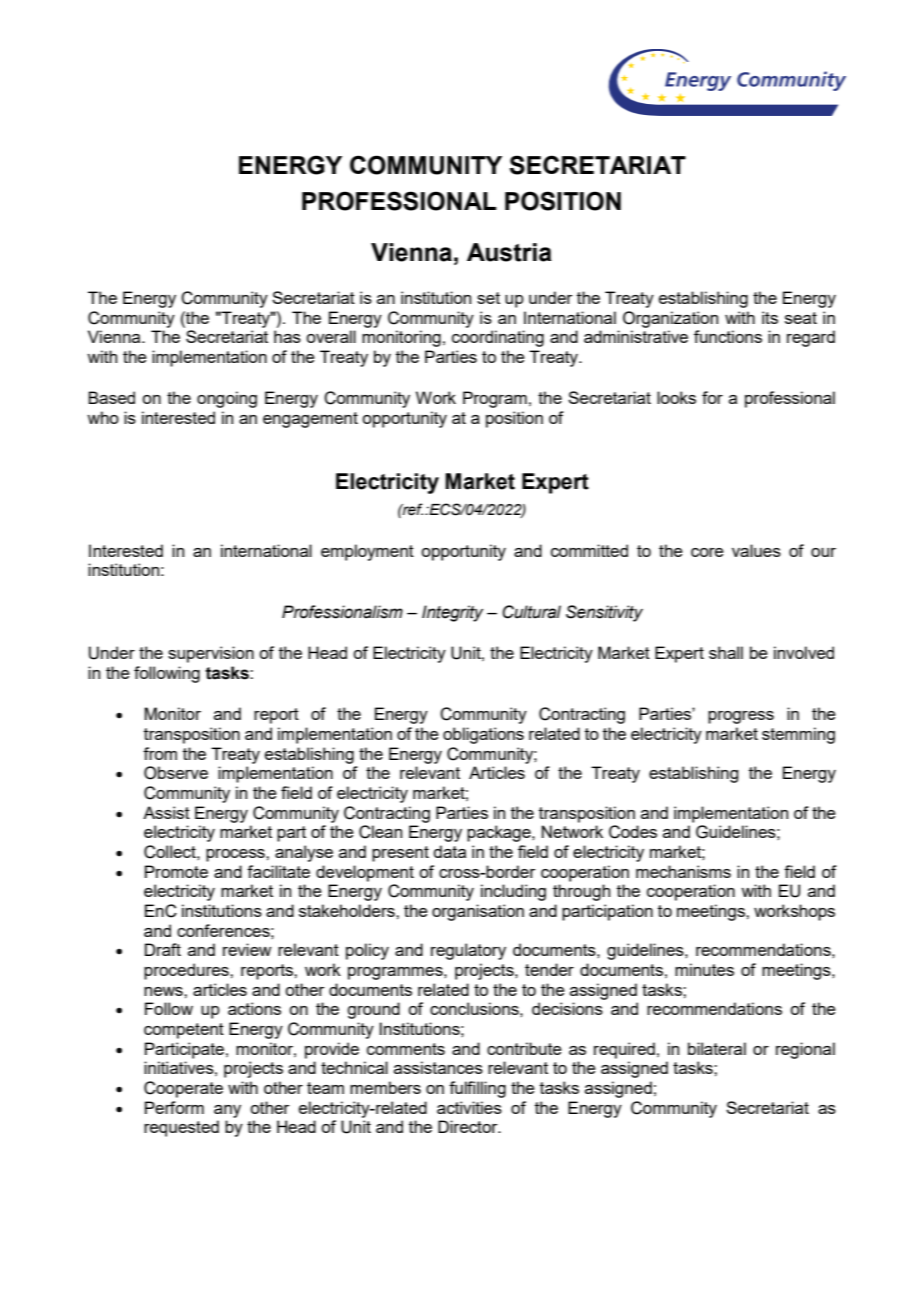 This image has width=924, height=1309. What do you see at coordinates (770, 317) in the image?
I see `its` at bounding box center [770, 317].
